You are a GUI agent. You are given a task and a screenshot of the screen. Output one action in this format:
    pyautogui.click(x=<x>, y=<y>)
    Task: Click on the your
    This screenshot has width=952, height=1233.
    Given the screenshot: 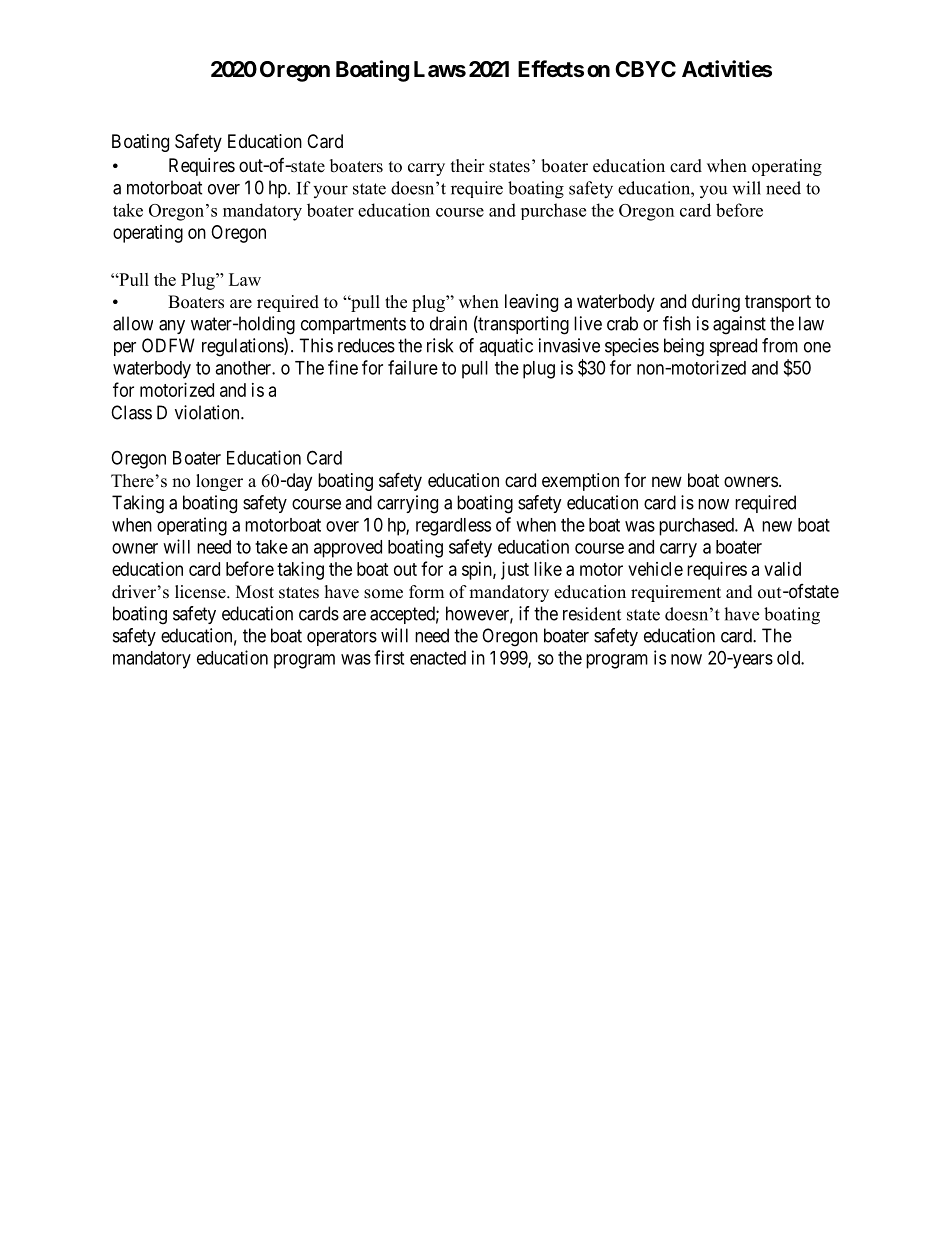 What is the action you would take?
    pyautogui.click(x=330, y=191)
